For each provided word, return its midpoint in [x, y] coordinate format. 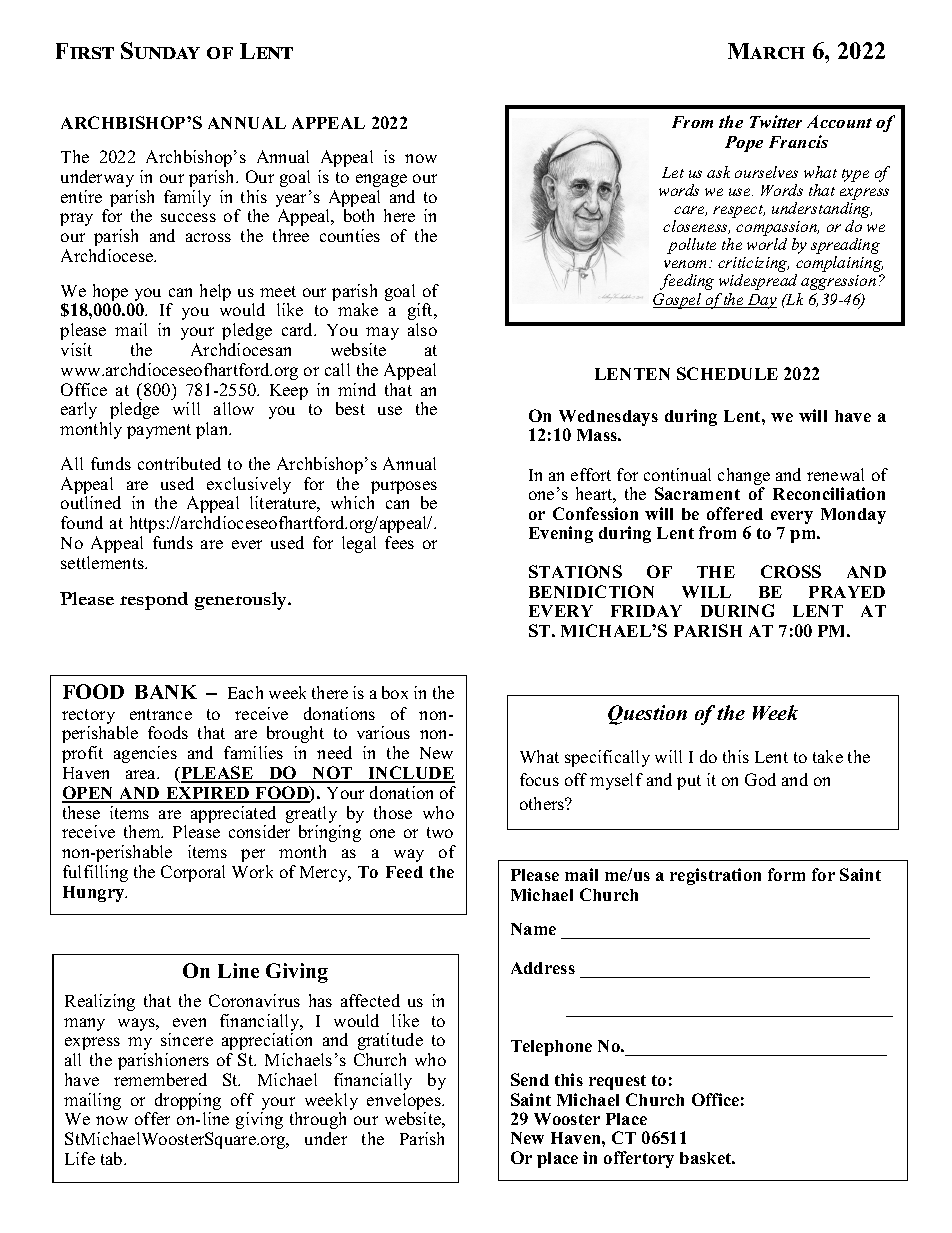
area [142, 774]
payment [159, 431]
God [760, 779]
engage [381, 180]
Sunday [160, 50]
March [766, 51]
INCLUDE [411, 774]
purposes [404, 489]
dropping [187, 1103]
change [744, 478]
